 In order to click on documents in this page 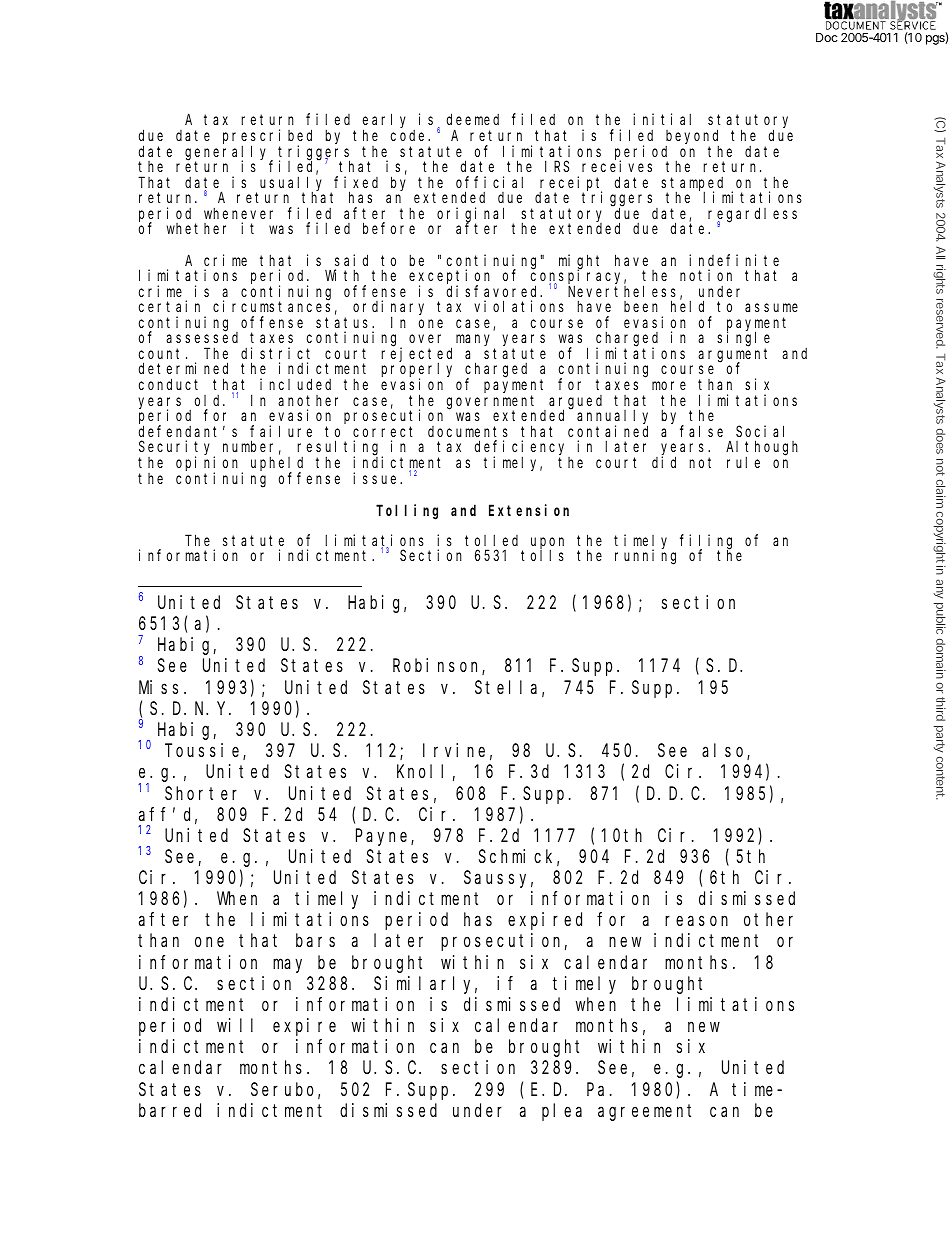, I will do `click(468, 431)`.
